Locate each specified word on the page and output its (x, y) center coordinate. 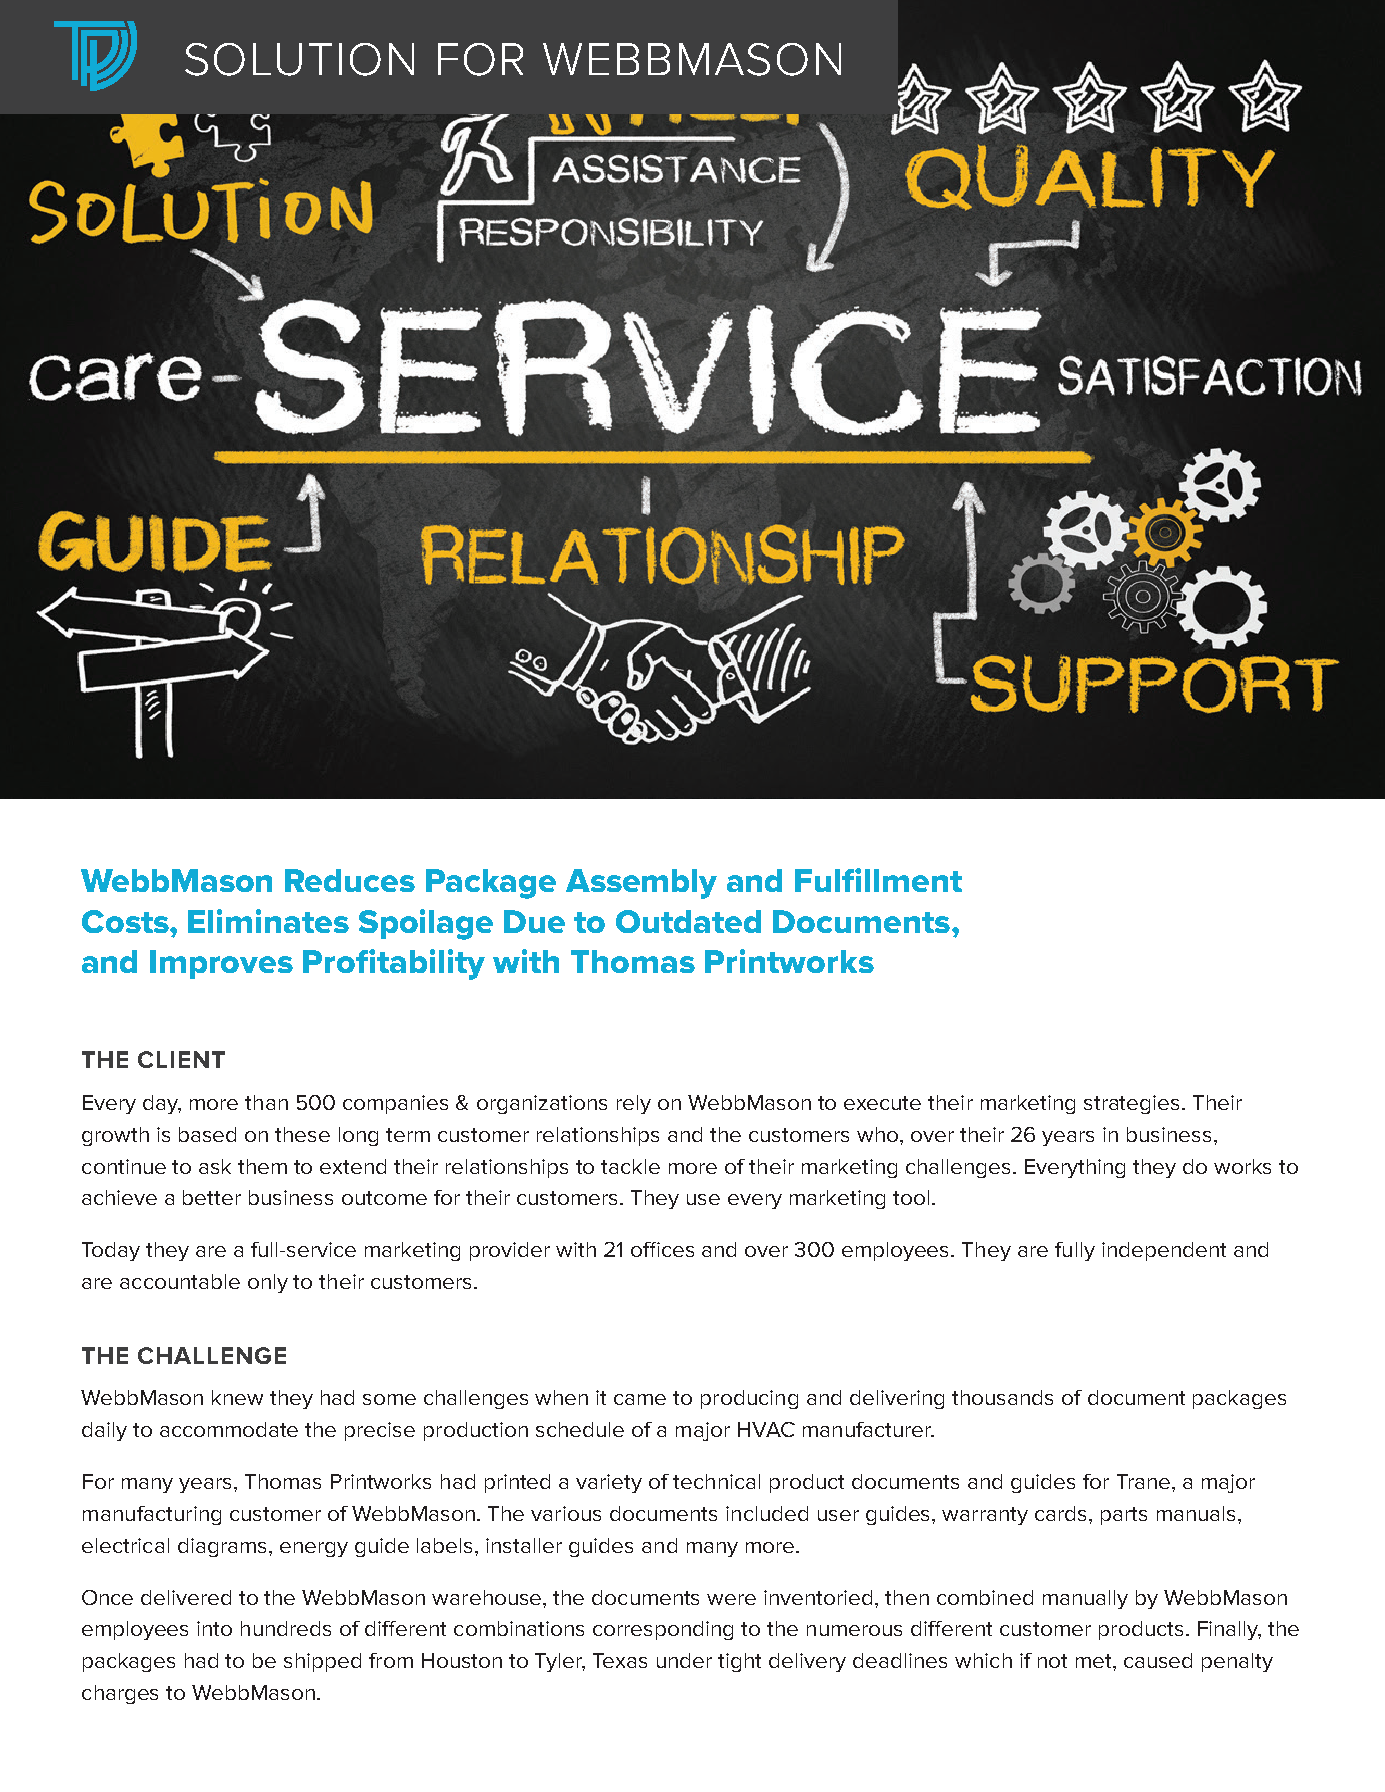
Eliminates (268, 921)
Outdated (688, 921)
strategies (1133, 1104)
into (214, 1628)
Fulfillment (878, 880)
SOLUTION (299, 59)
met (1095, 1661)
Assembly (641, 884)
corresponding (663, 1630)
